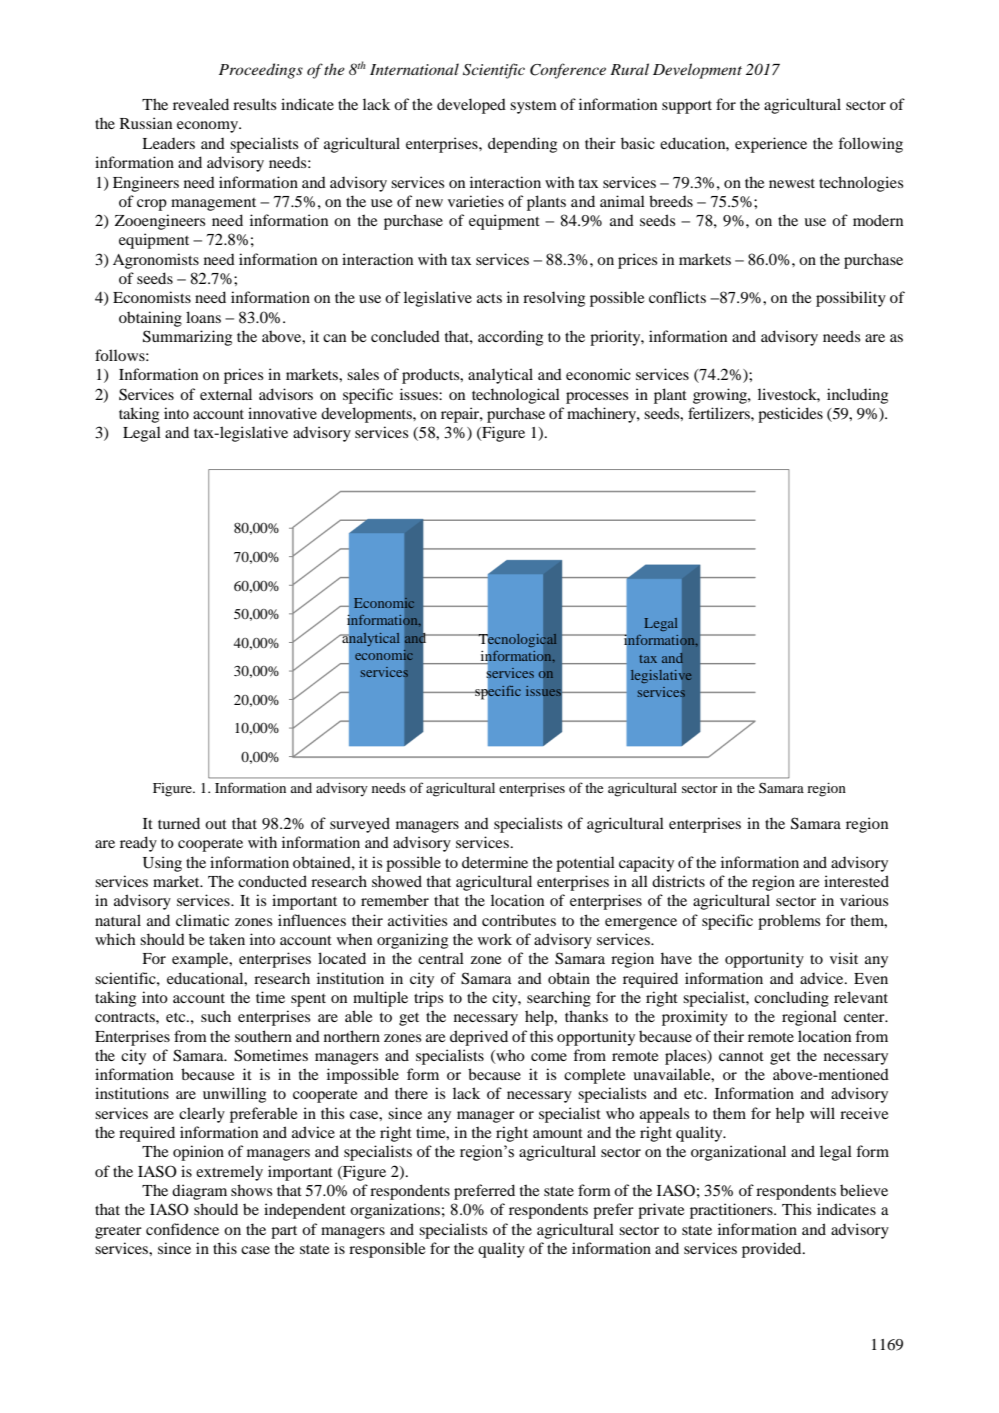 Image resolution: width=999 pixels, height=1413 pixels. I want to click on such, so click(216, 1016).
